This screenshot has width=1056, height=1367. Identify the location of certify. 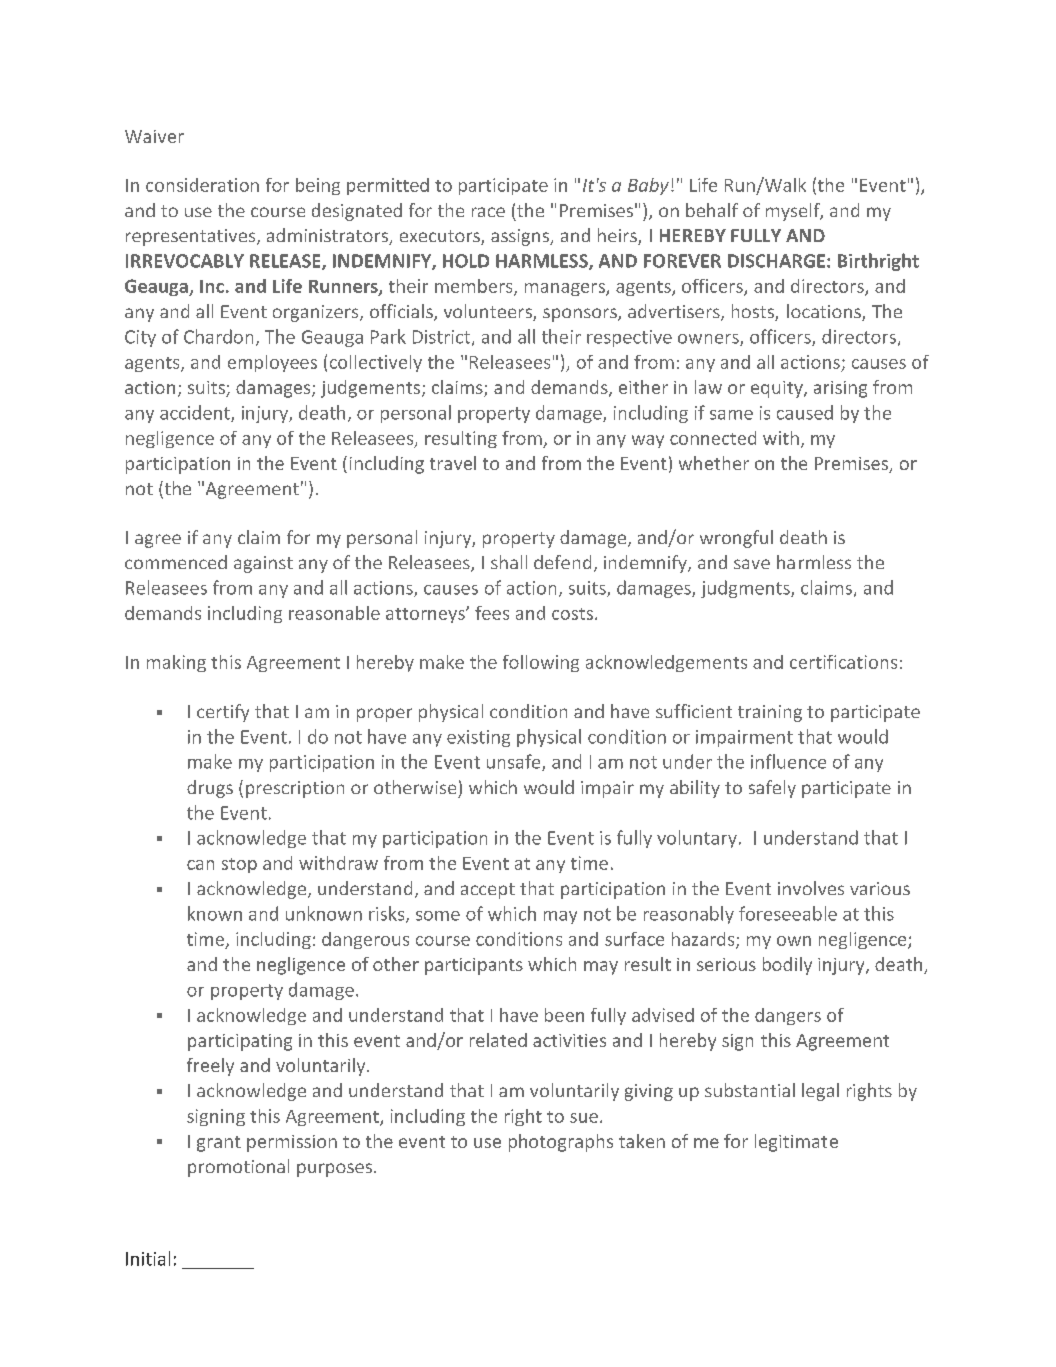
(223, 713).
